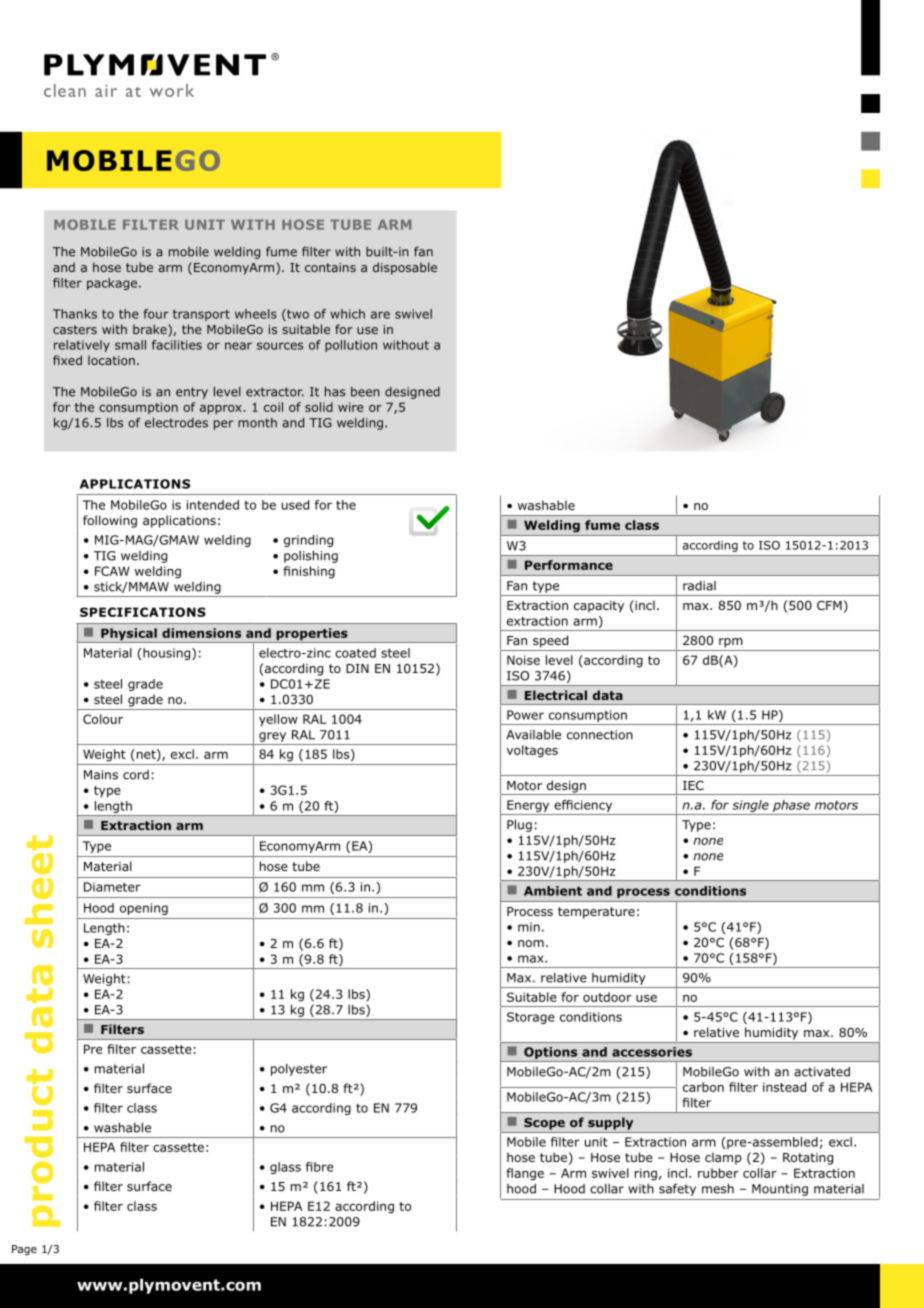 This screenshot has height=1308, width=924. What do you see at coordinates (525, 1174) in the screenshot?
I see `flange` at bounding box center [525, 1174].
